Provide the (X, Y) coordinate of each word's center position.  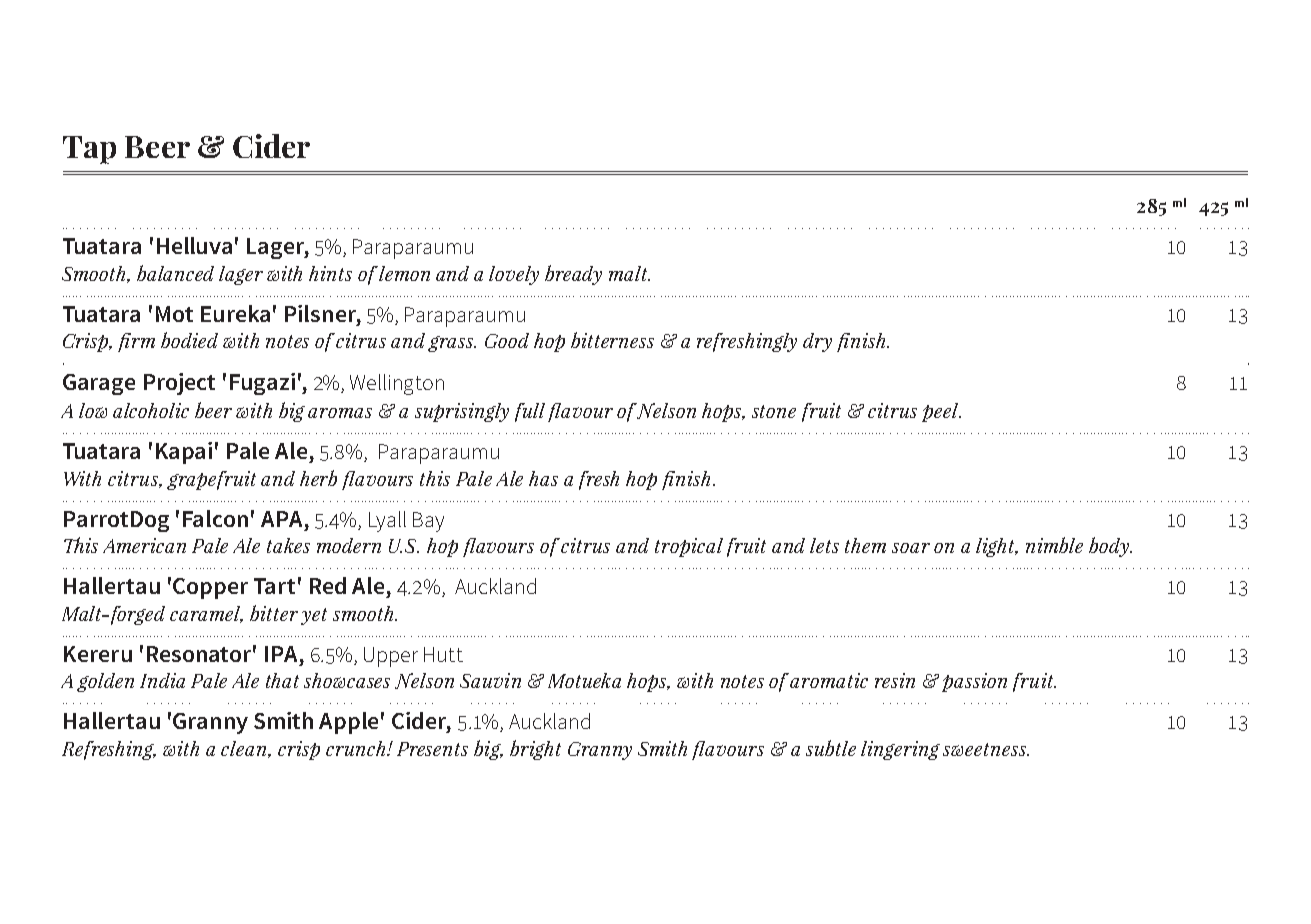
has (543, 478)
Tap (89, 150)
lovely (514, 275)
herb (318, 478)
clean (245, 749)
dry (817, 342)
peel (941, 412)
